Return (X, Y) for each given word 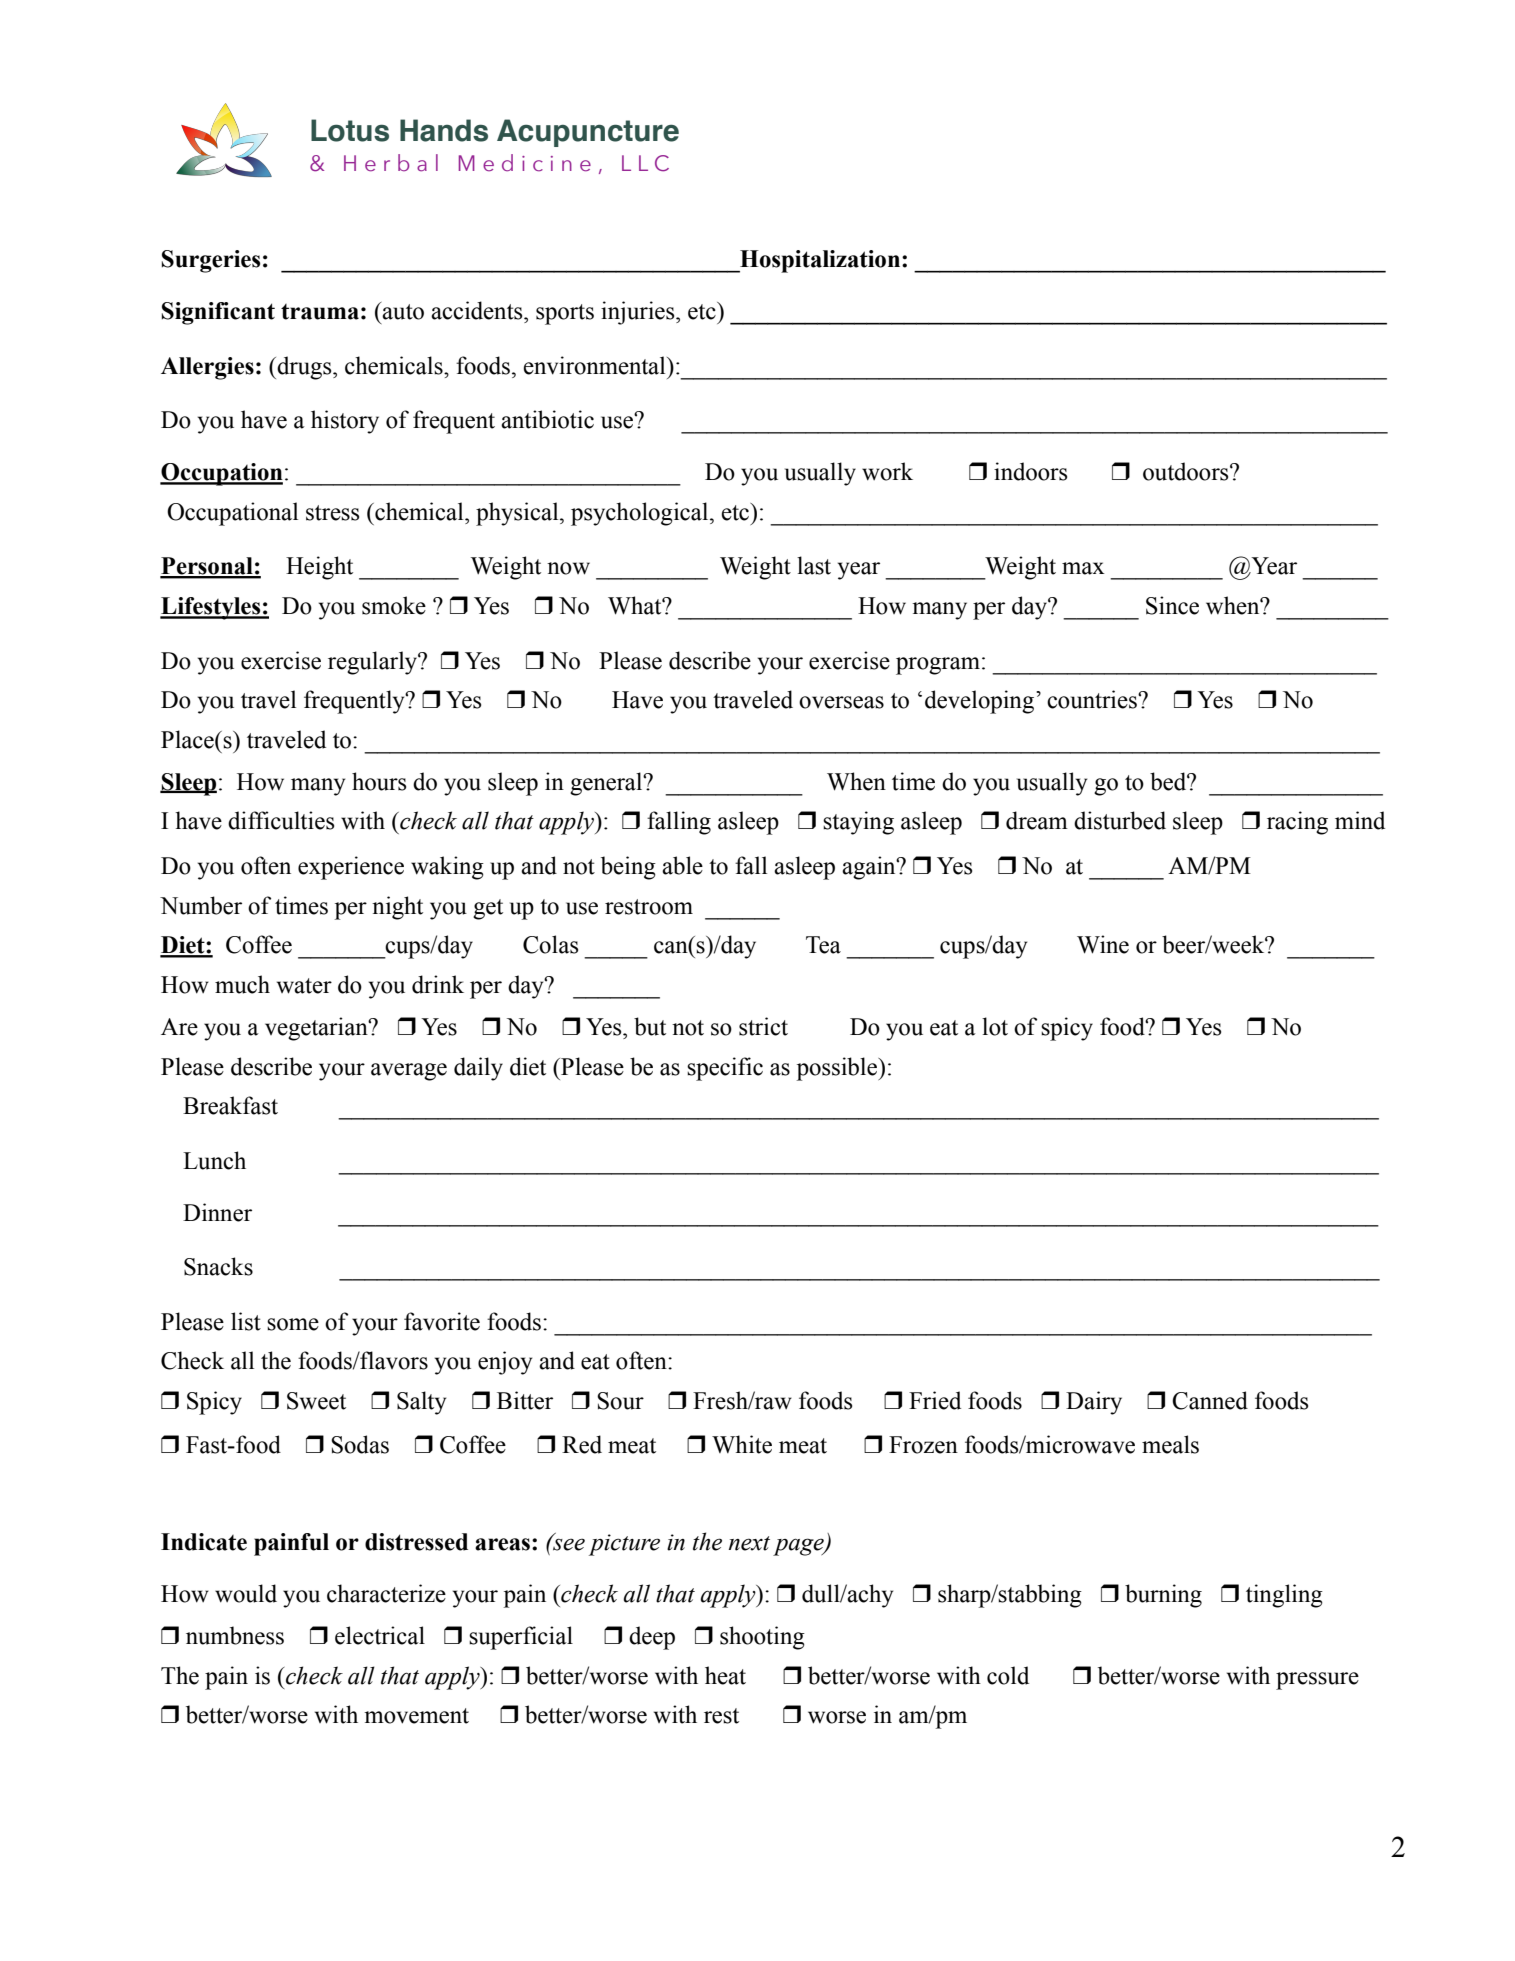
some (293, 1324)
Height (319, 568)
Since (1172, 605)
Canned (1210, 1400)
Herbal (391, 163)
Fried (935, 1400)
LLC (645, 163)
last (814, 565)
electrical (380, 1635)
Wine (1103, 944)
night (397, 908)
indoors (1030, 471)
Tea (823, 945)
